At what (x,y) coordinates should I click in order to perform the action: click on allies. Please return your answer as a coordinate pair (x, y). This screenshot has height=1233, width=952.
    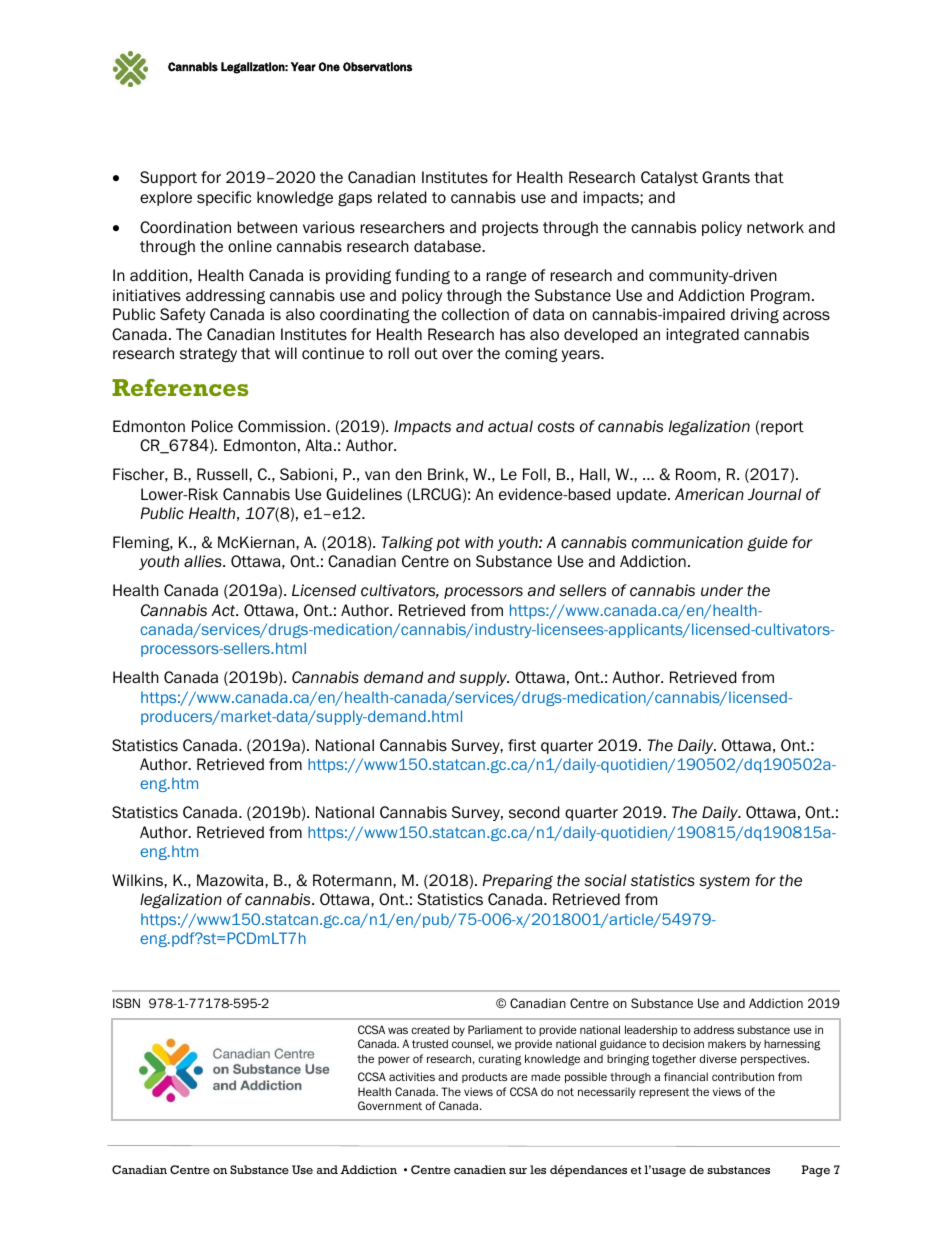
    Looking at the image, I should click on (204, 561).
